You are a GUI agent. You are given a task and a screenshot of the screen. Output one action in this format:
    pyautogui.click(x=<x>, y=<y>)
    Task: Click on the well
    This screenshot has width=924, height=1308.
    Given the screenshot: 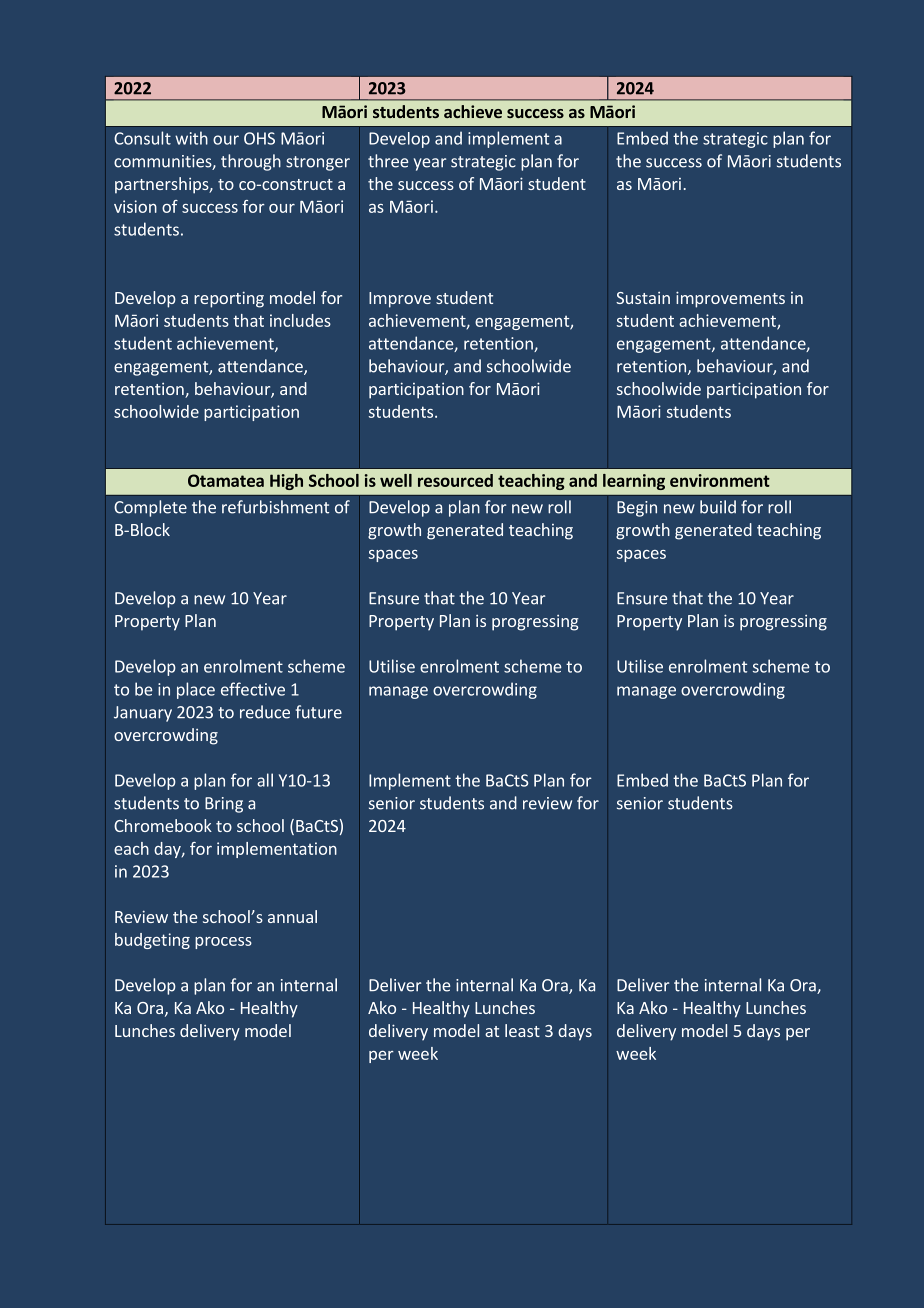 What is the action you would take?
    pyautogui.click(x=396, y=480)
